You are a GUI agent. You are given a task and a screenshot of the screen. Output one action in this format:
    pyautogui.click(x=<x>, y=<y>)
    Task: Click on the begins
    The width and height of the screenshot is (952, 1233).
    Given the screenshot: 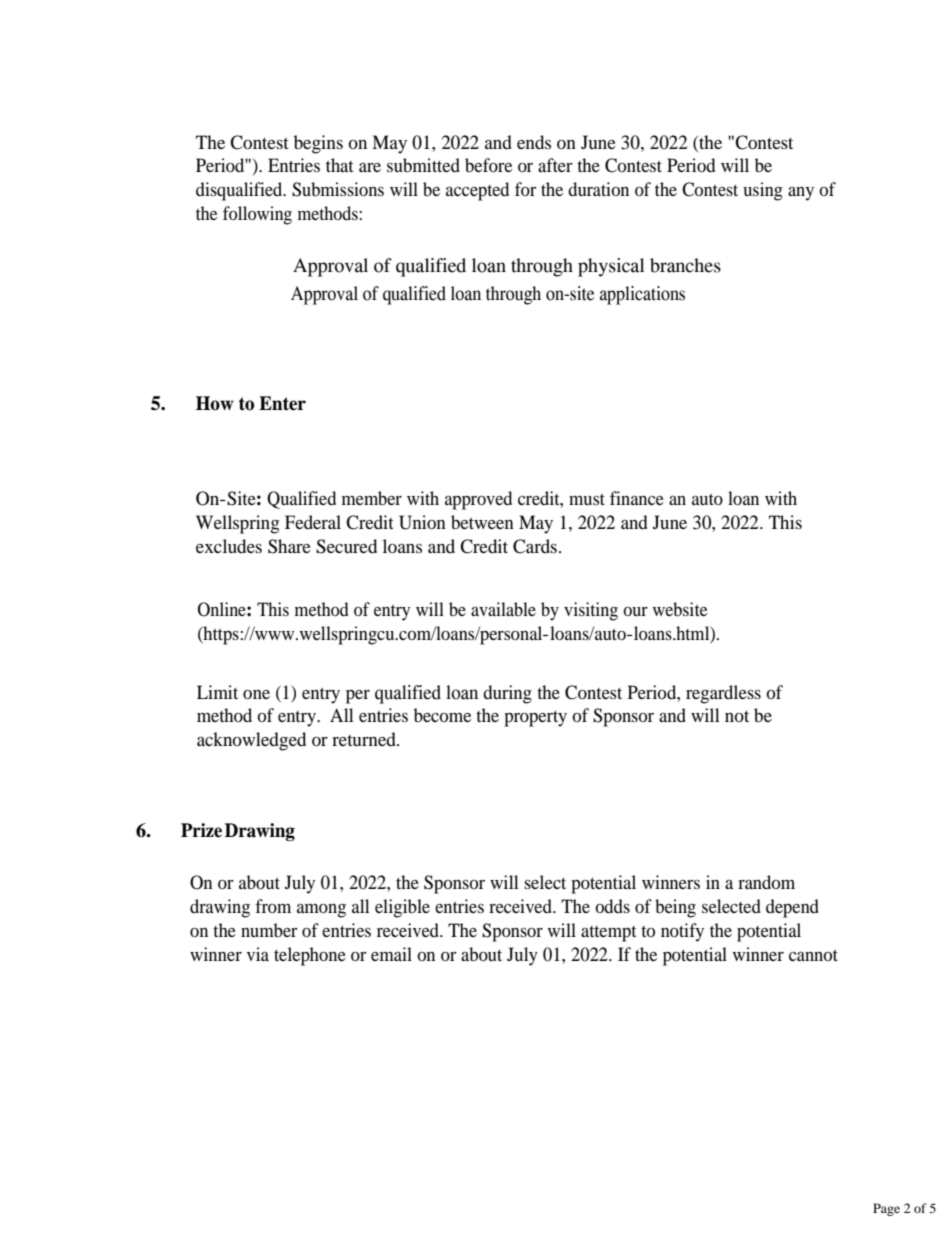 What is the action you would take?
    pyautogui.click(x=318, y=144)
